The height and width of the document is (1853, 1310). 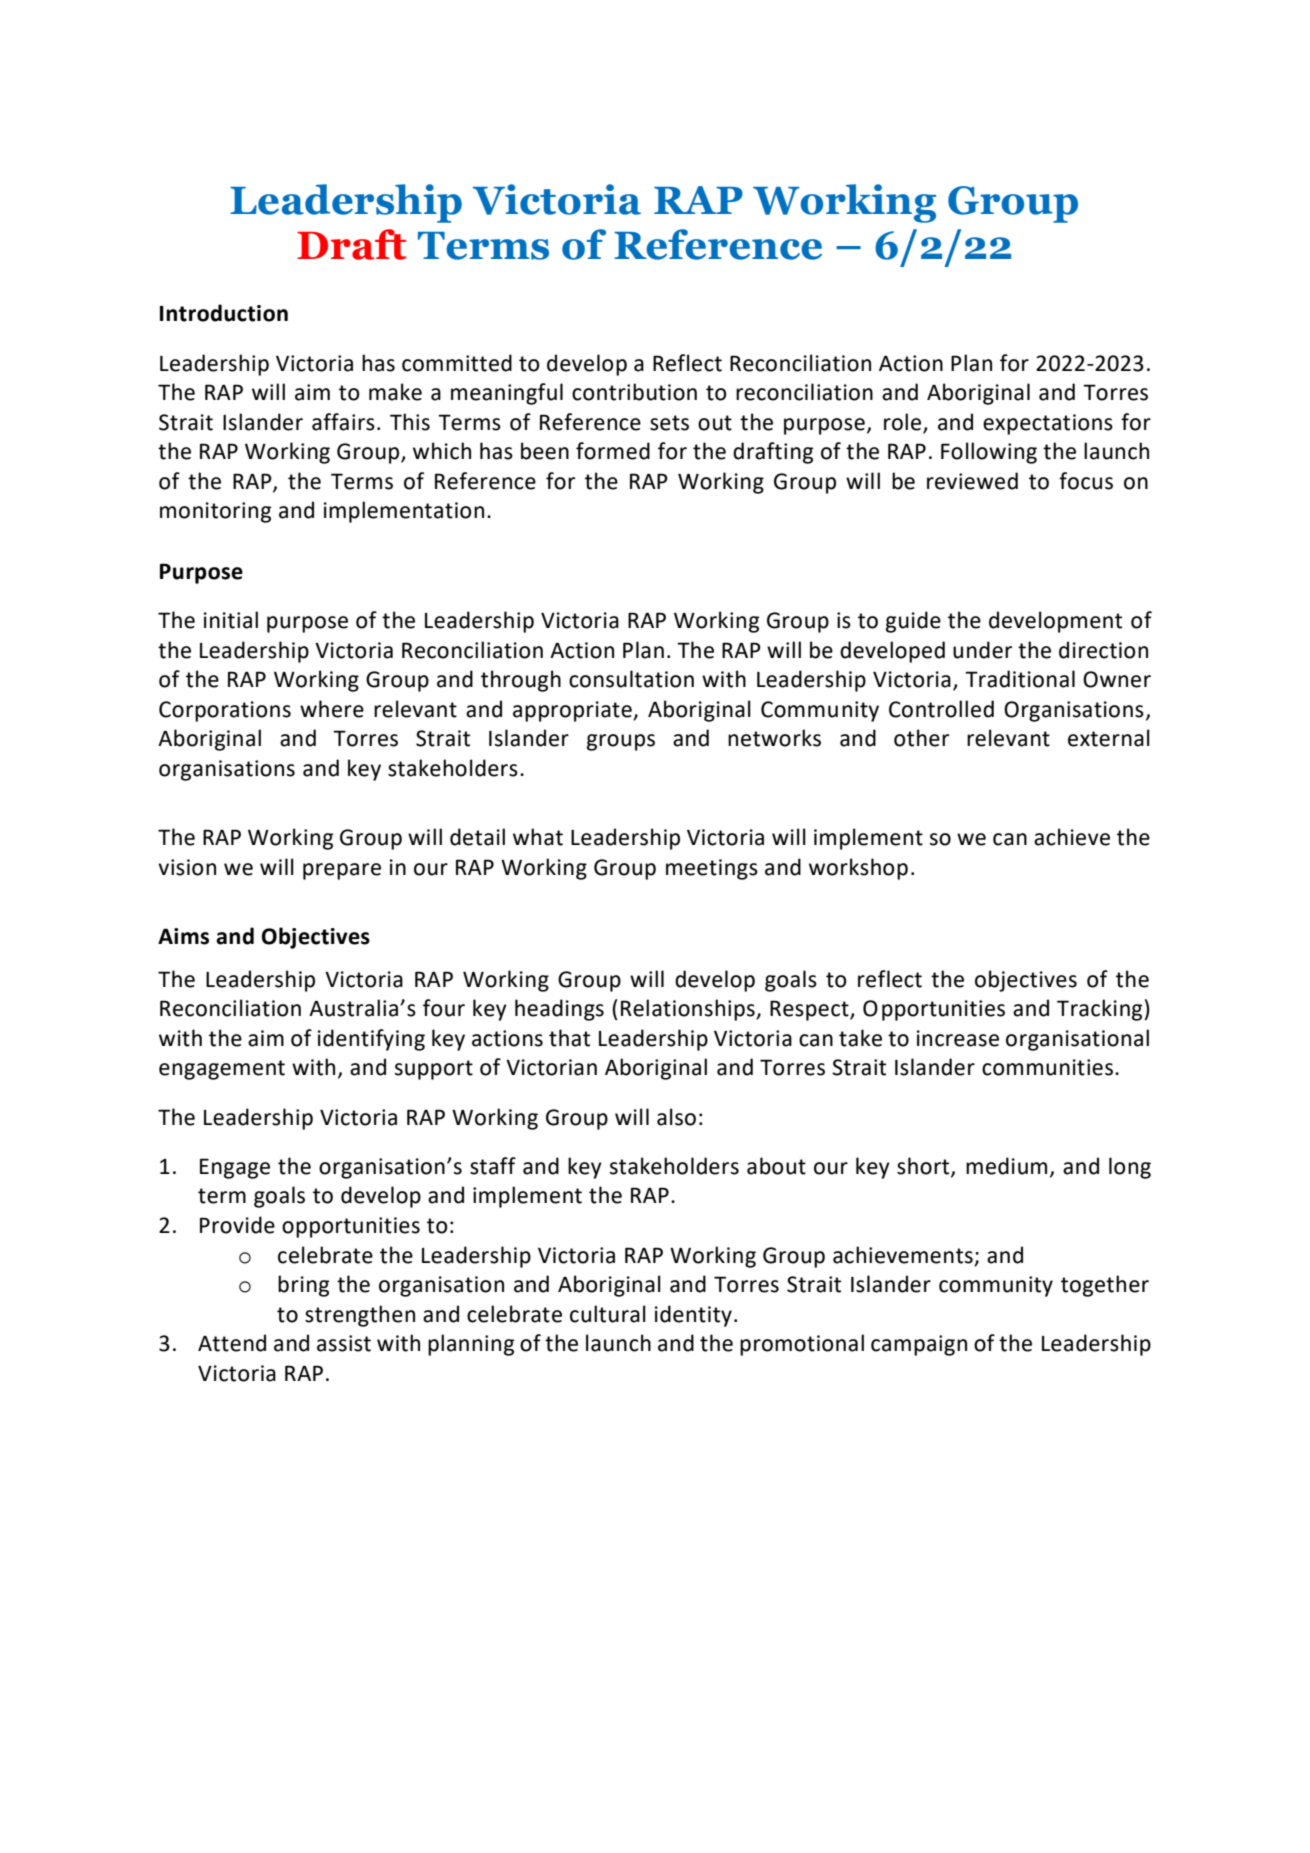 What do you see at coordinates (224, 313) in the document?
I see `Introduction` at bounding box center [224, 313].
